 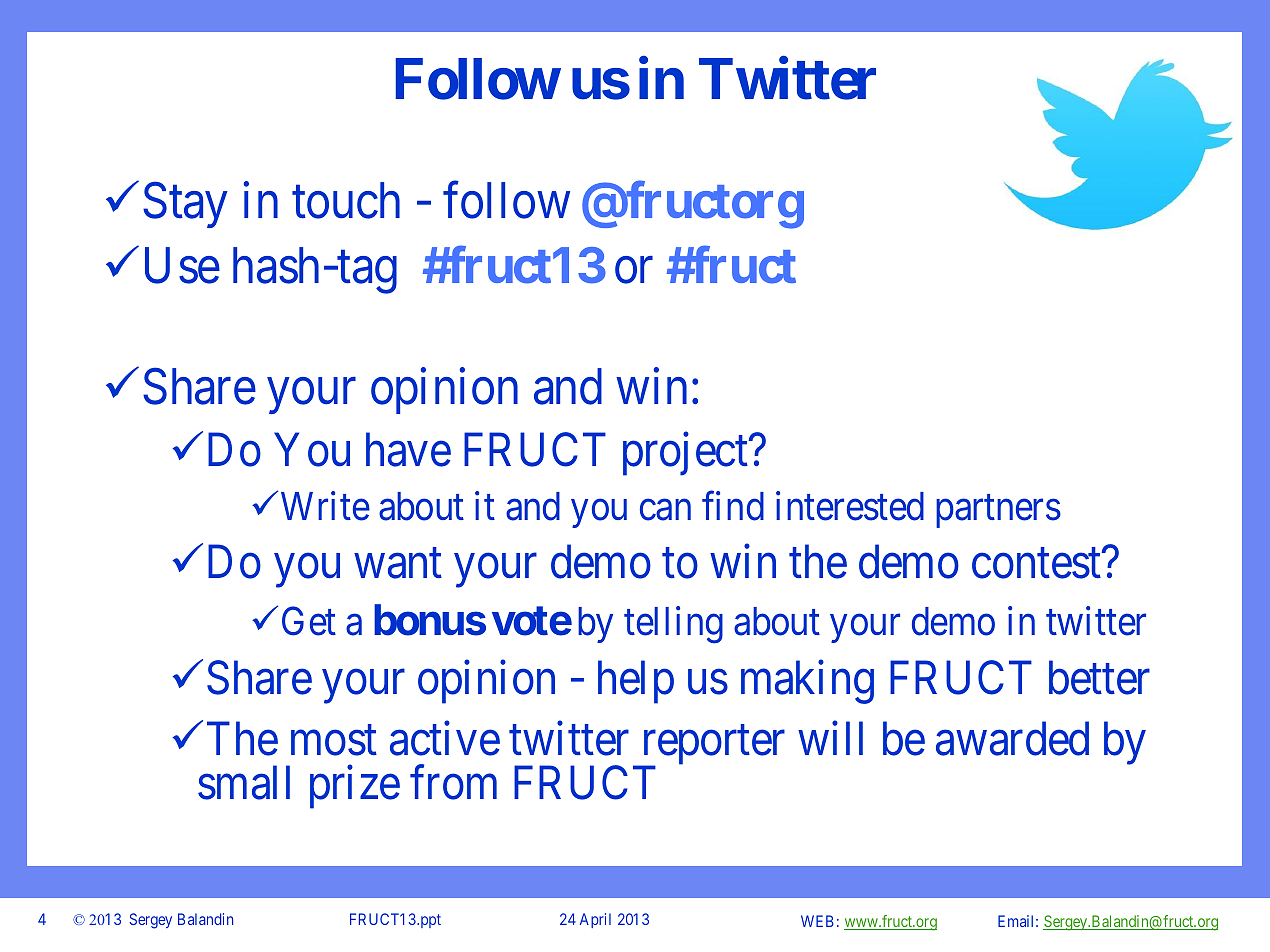 What do you see at coordinates (1099, 678) in the page?
I see `better` at bounding box center [1099, 678].
